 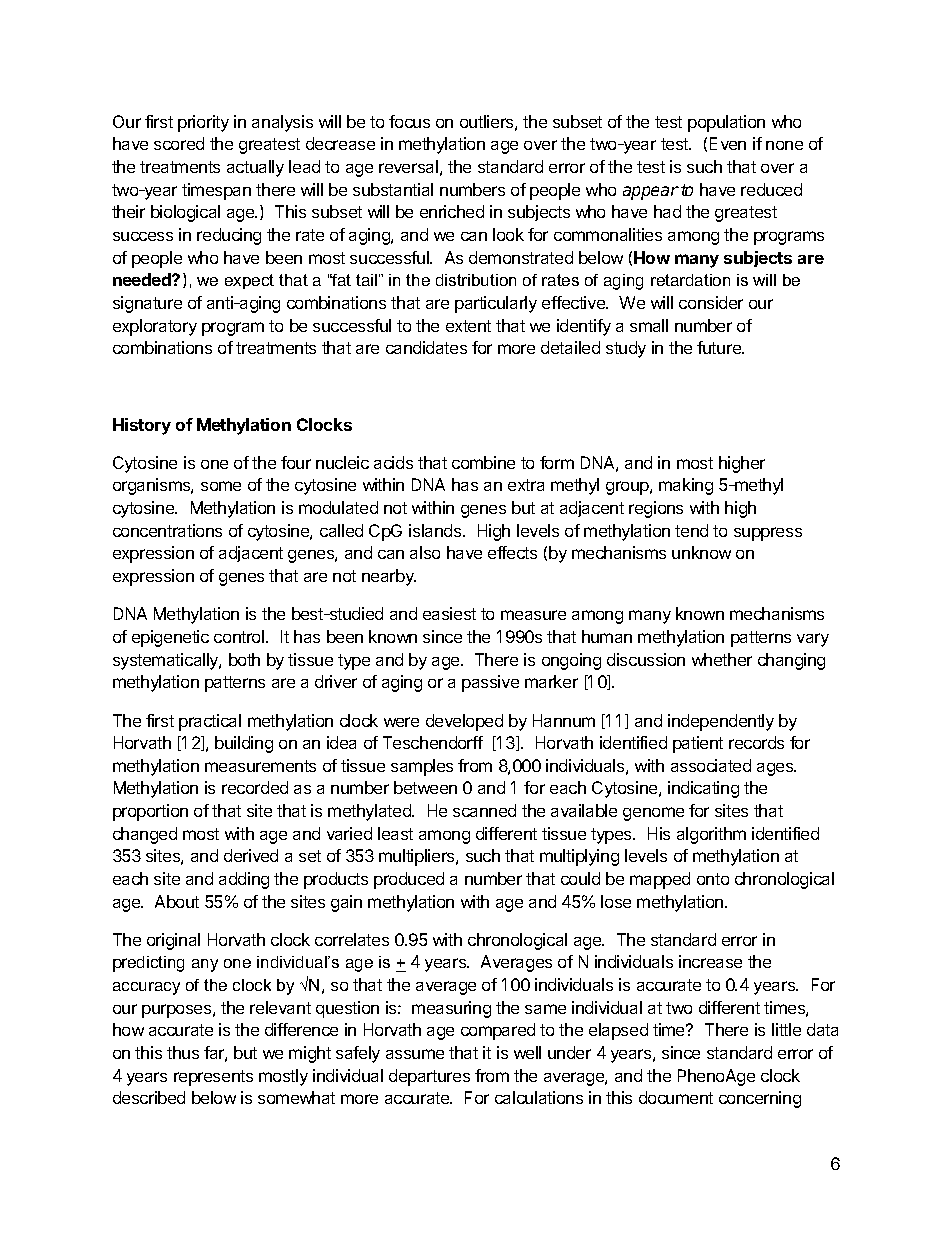 What do you see at coordinates (179, 143) in the page?
I see `scored` at bounding box center [179, 143].
